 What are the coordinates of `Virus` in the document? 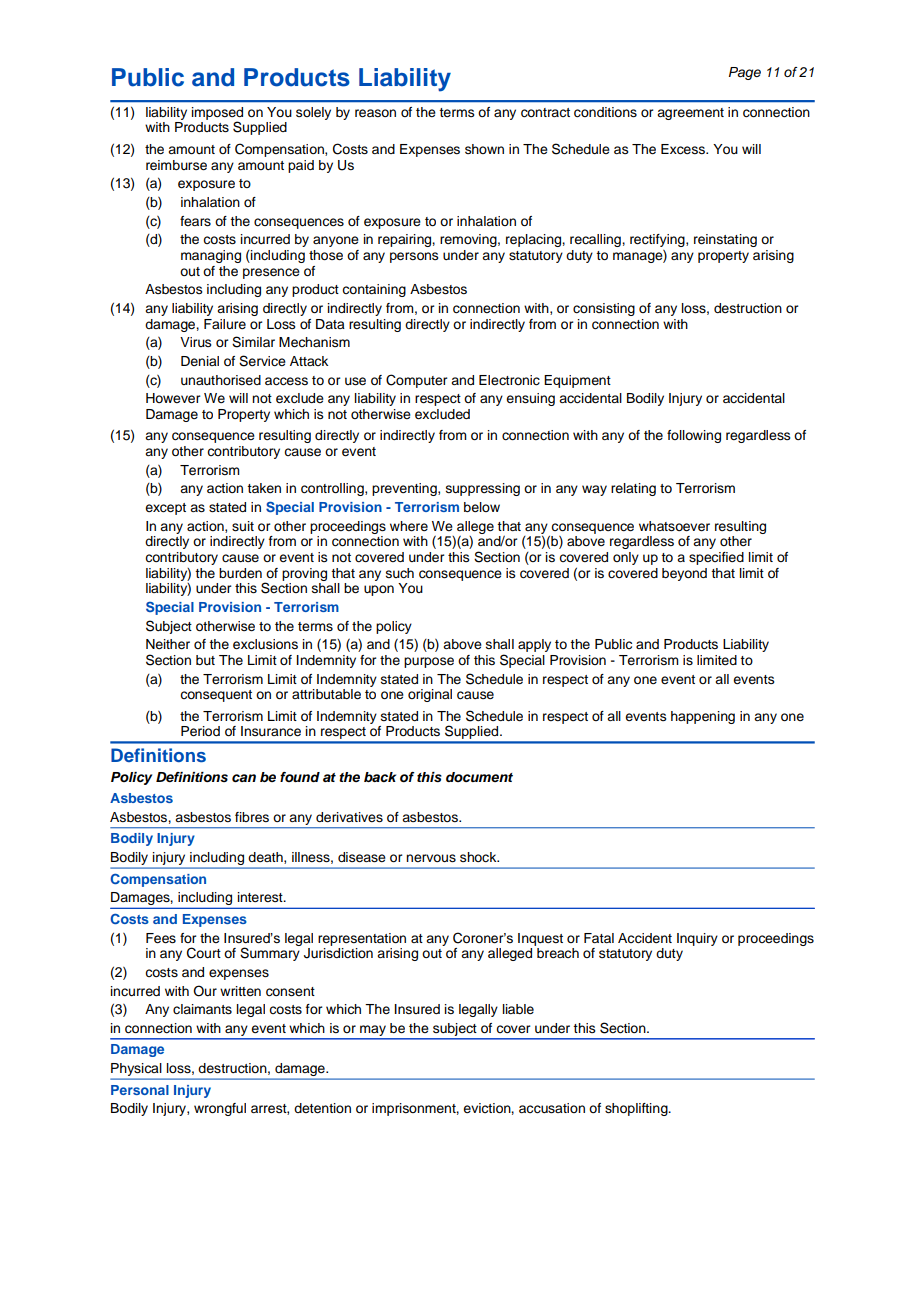 It's located at (196, 342).
